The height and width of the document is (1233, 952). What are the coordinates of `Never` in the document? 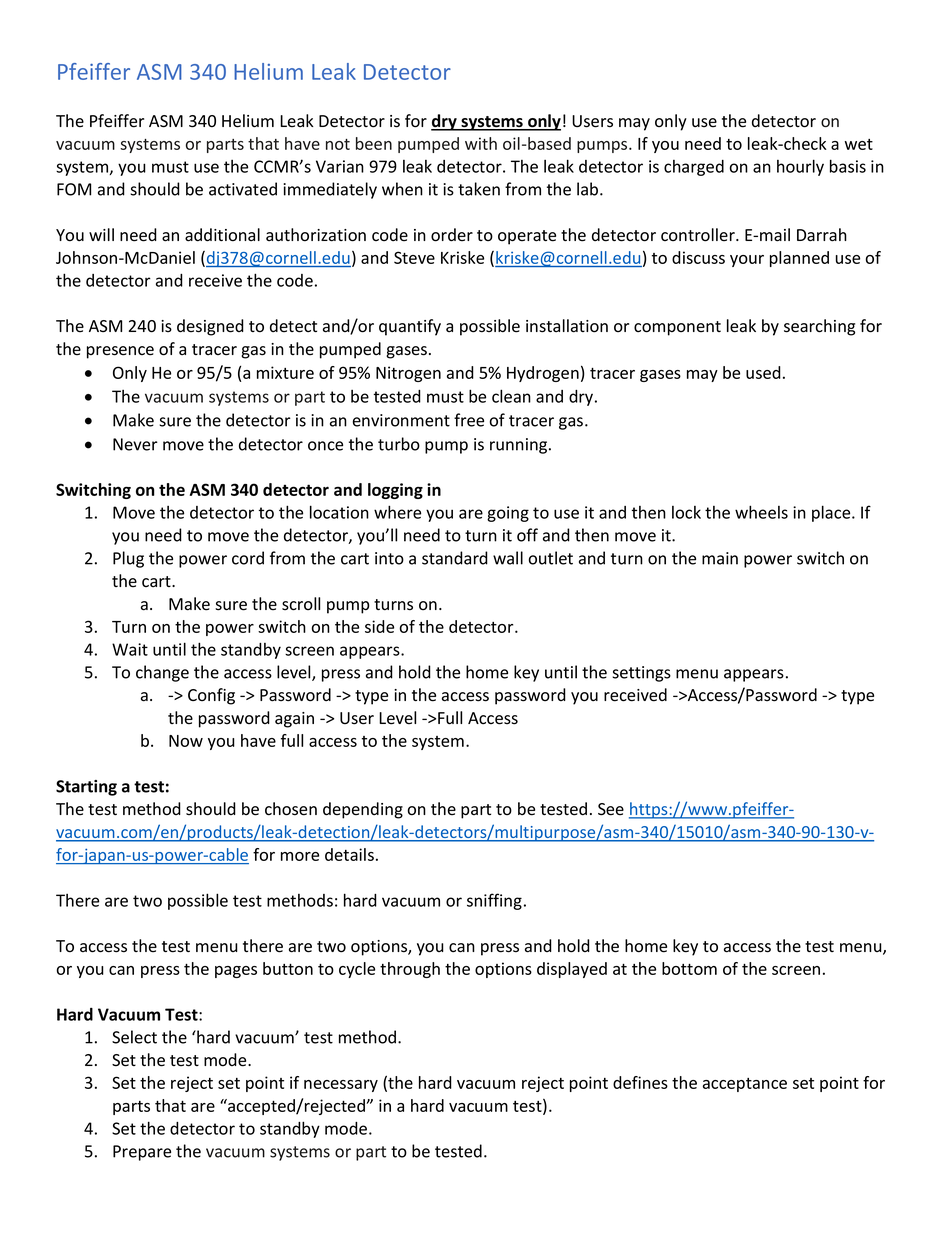 It's located at (135, 444).
